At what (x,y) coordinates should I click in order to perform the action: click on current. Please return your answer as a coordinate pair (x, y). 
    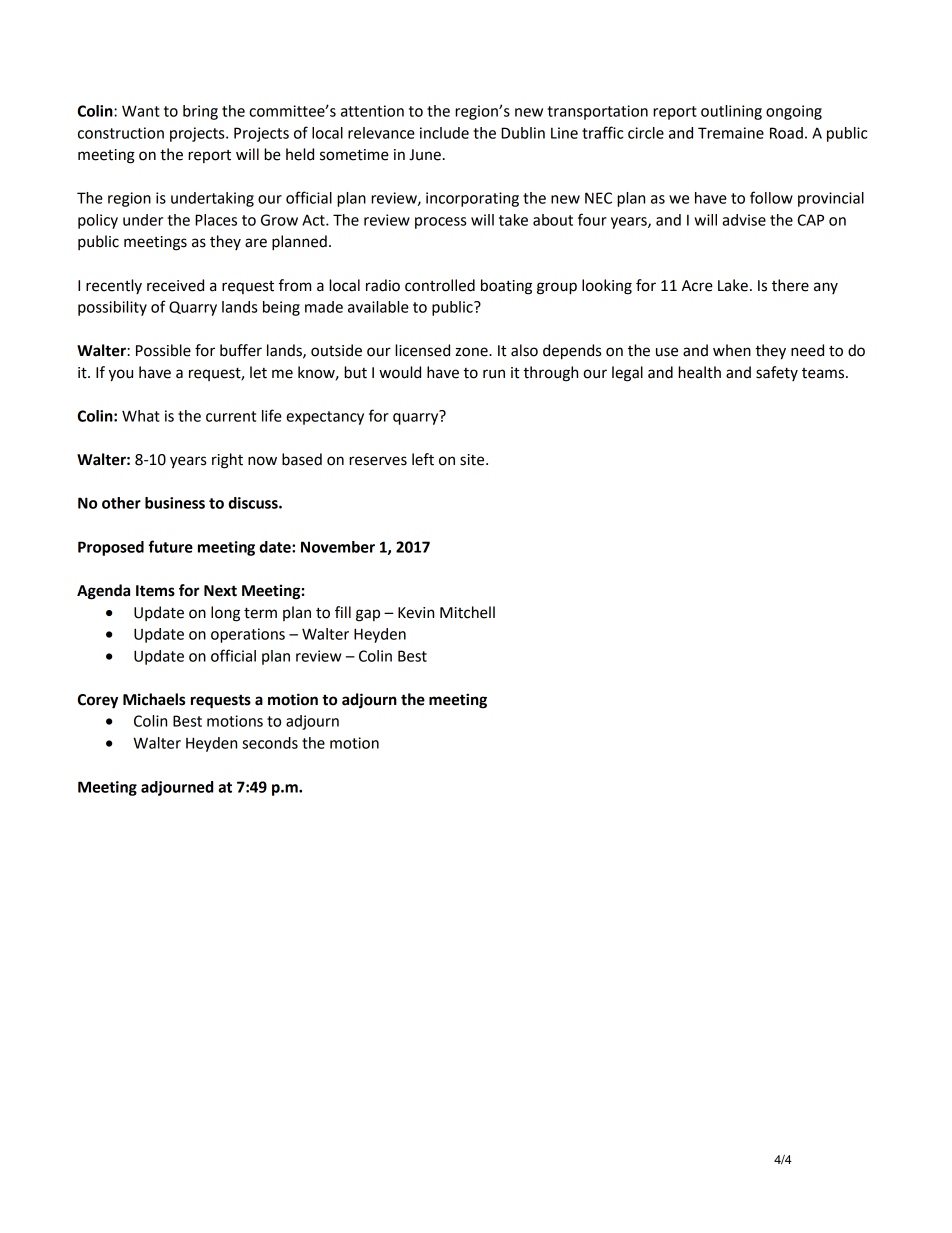
    Looking at the image, I should click on (231, 416).
